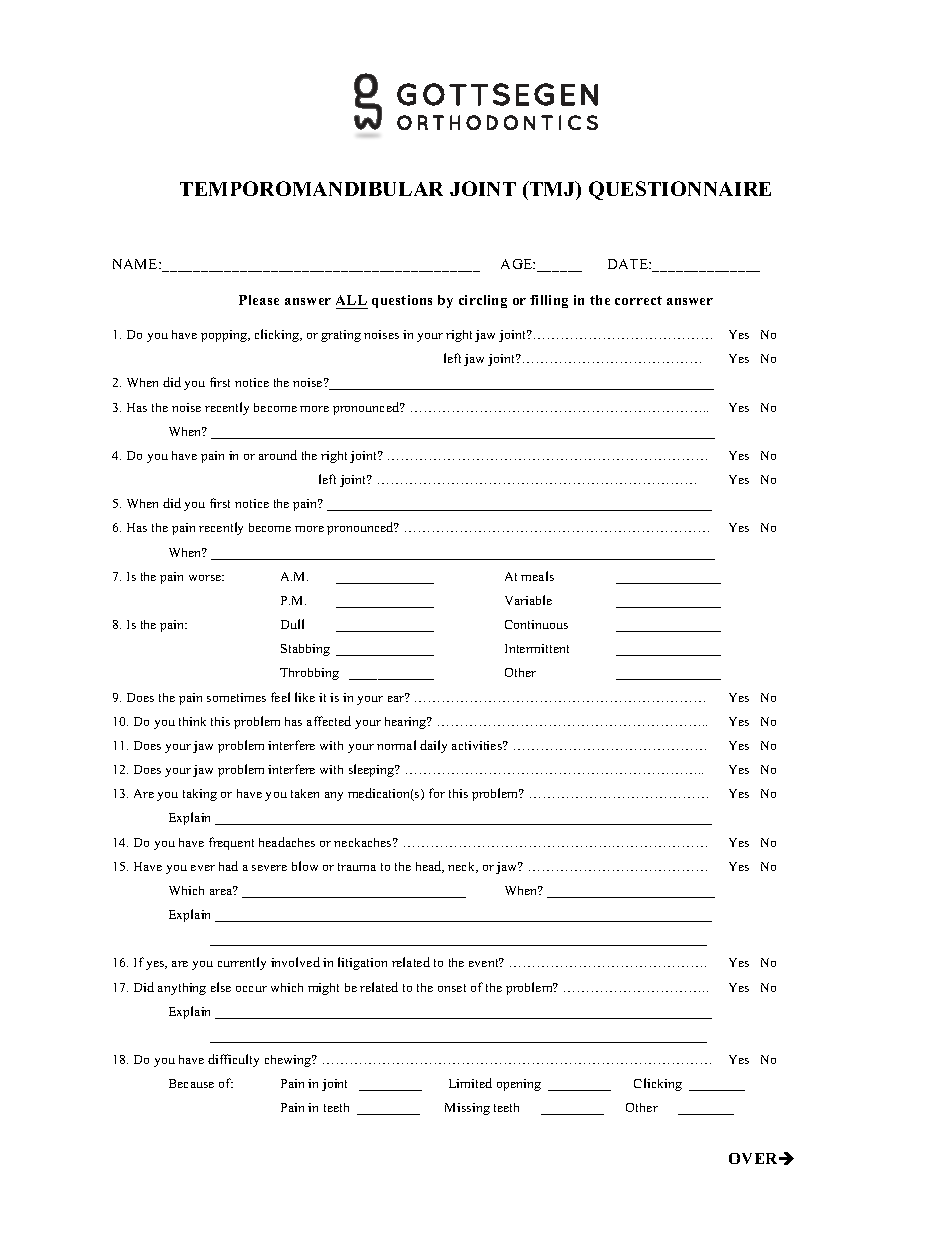 This image has width=952, height=1233. Describe the element at coordinates (433, 746) in the image. I see `daily` at that location.
